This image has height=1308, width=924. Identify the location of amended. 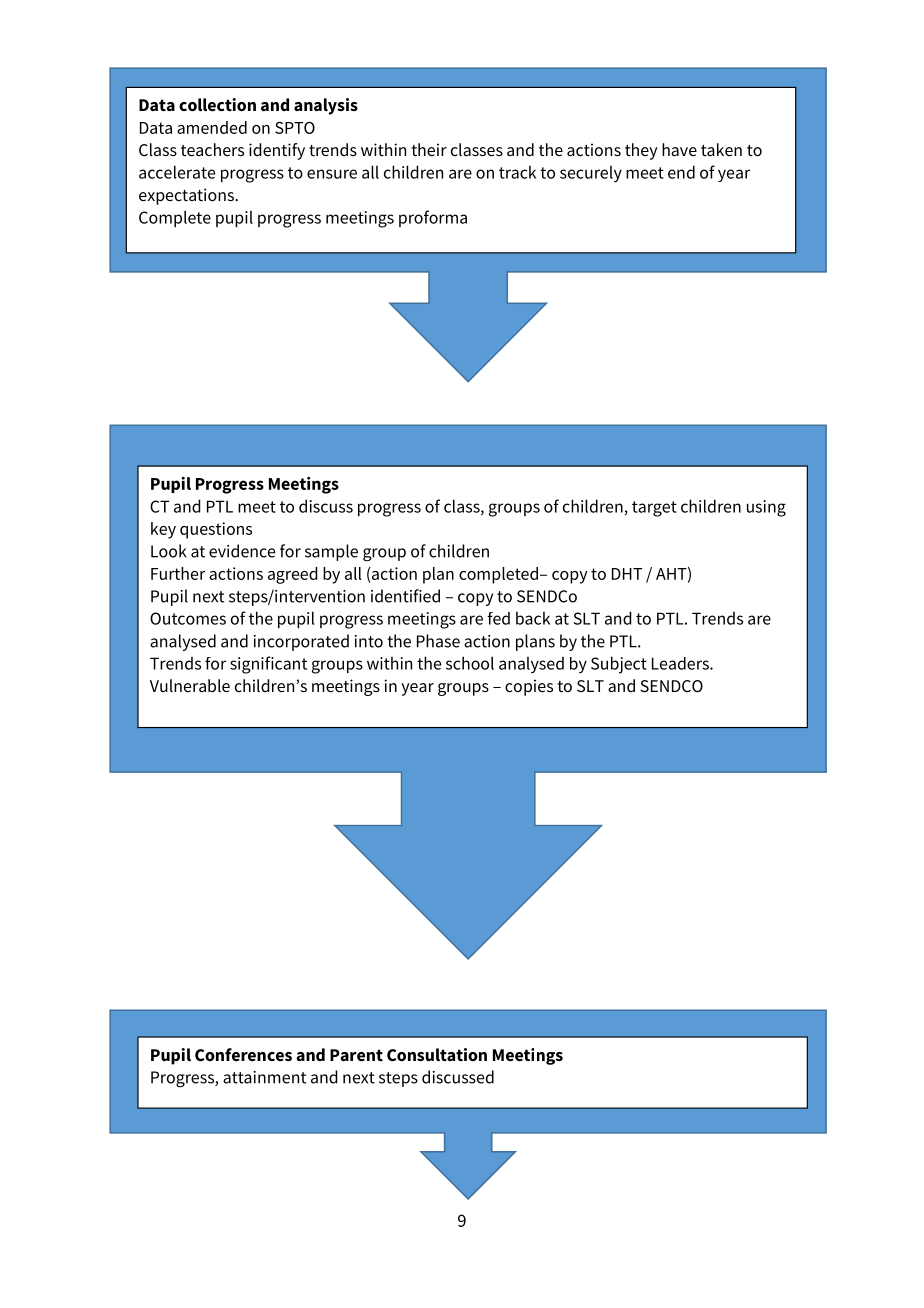
(212, 127).
